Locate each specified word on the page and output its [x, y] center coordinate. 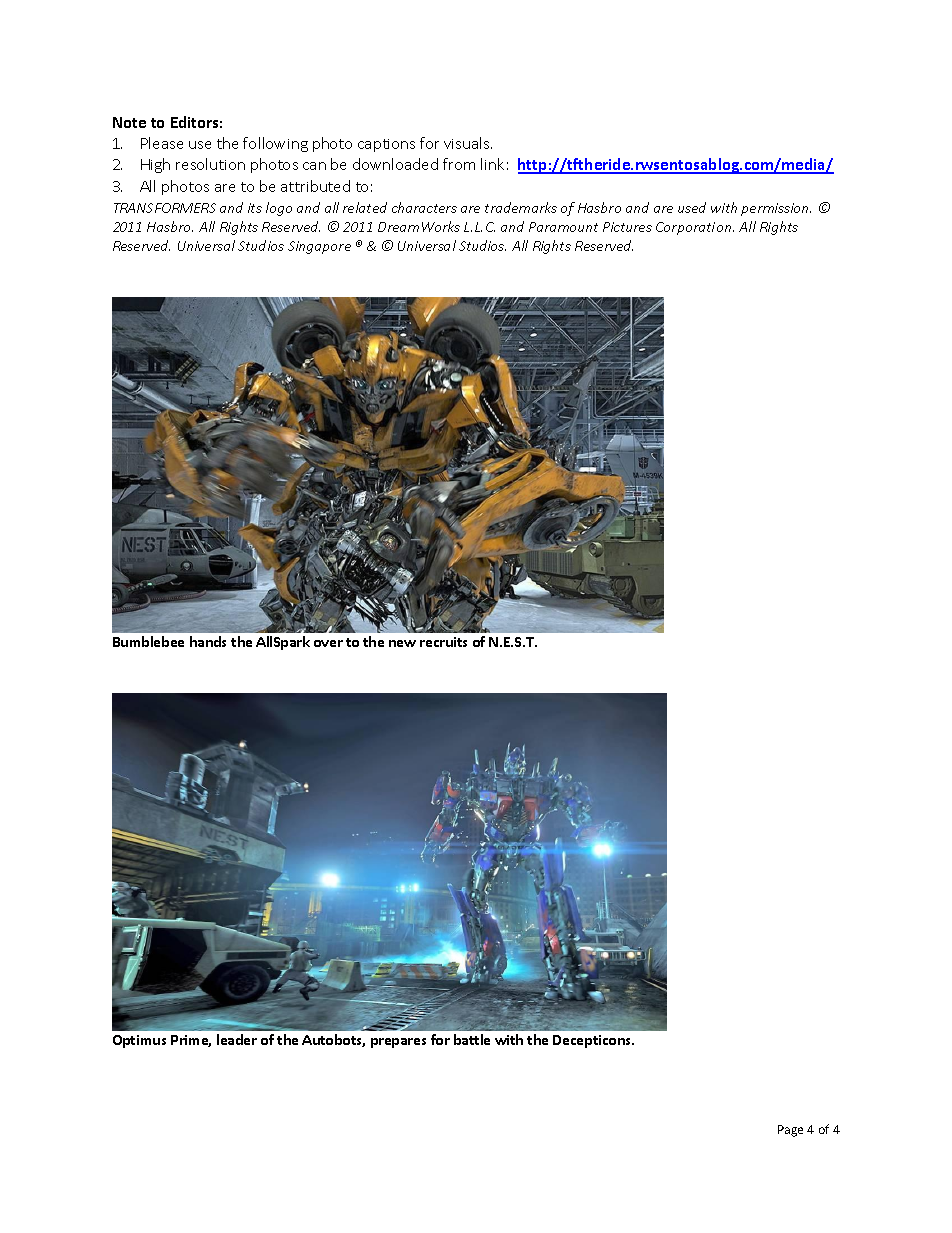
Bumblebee [148, 641]
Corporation [695, 228]
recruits [443, 642]
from [459, 164]
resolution [210, 164]
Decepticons [593, 1041]
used [692, 207]
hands [208, 641]
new [402, 643]
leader [237, 1039]
